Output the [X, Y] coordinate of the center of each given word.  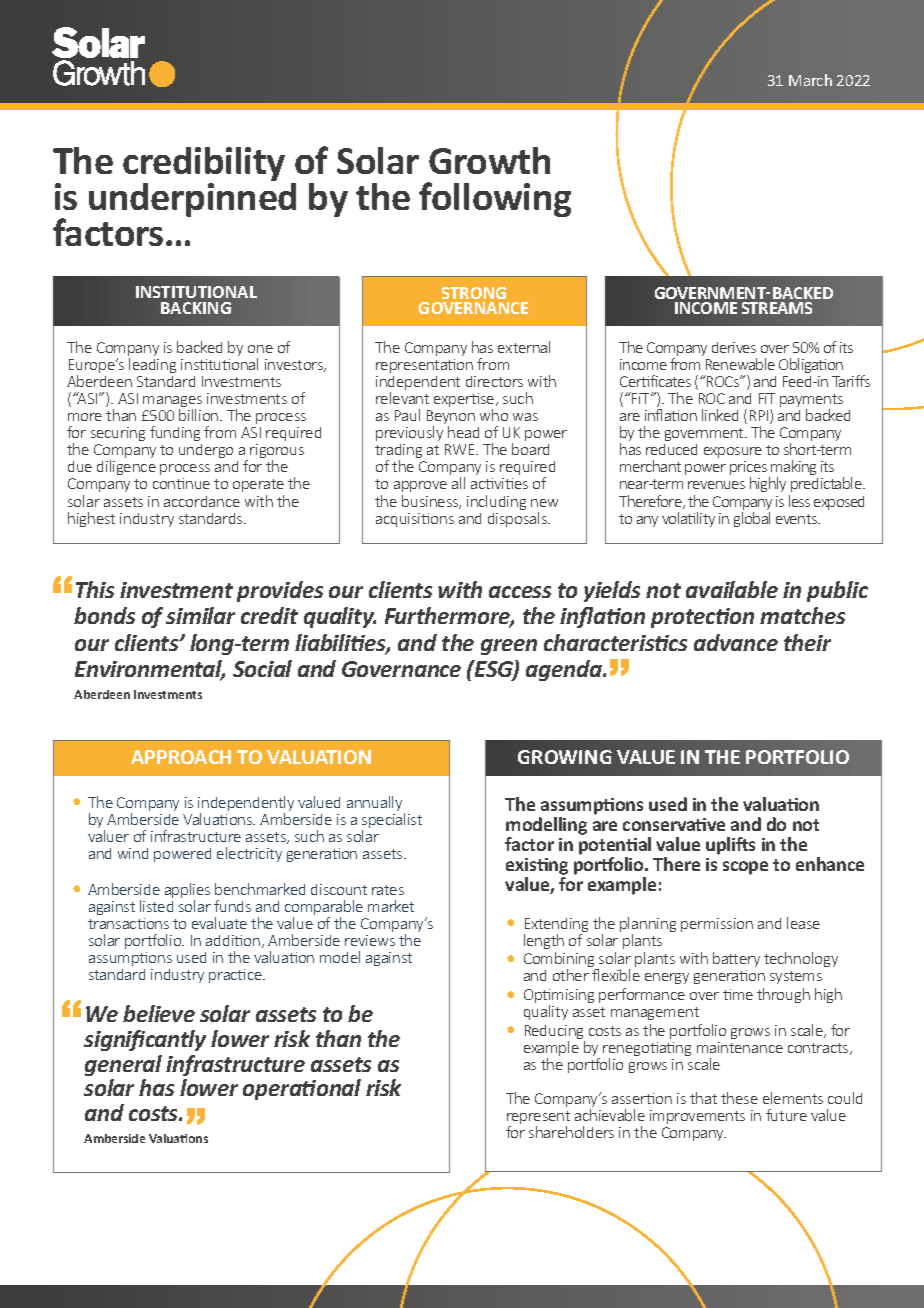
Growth [489, 160]
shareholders [571, 1132]
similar [200, 615]
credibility [204, 166]
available [732, 589]
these [739, 1098]
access [520, 592]
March [810, 80]
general [123, 1065]
